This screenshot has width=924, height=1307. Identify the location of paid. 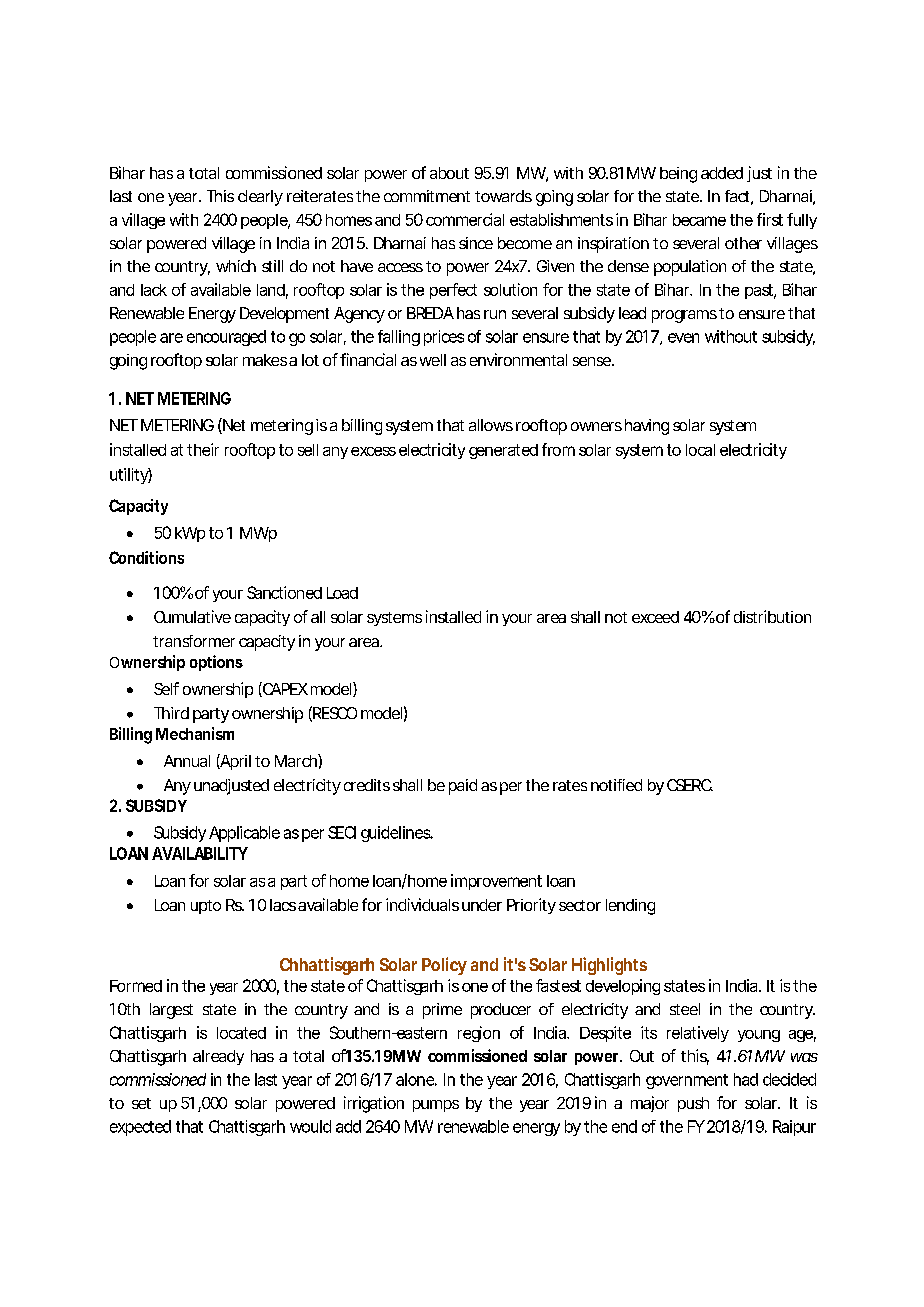
(463, 787).
